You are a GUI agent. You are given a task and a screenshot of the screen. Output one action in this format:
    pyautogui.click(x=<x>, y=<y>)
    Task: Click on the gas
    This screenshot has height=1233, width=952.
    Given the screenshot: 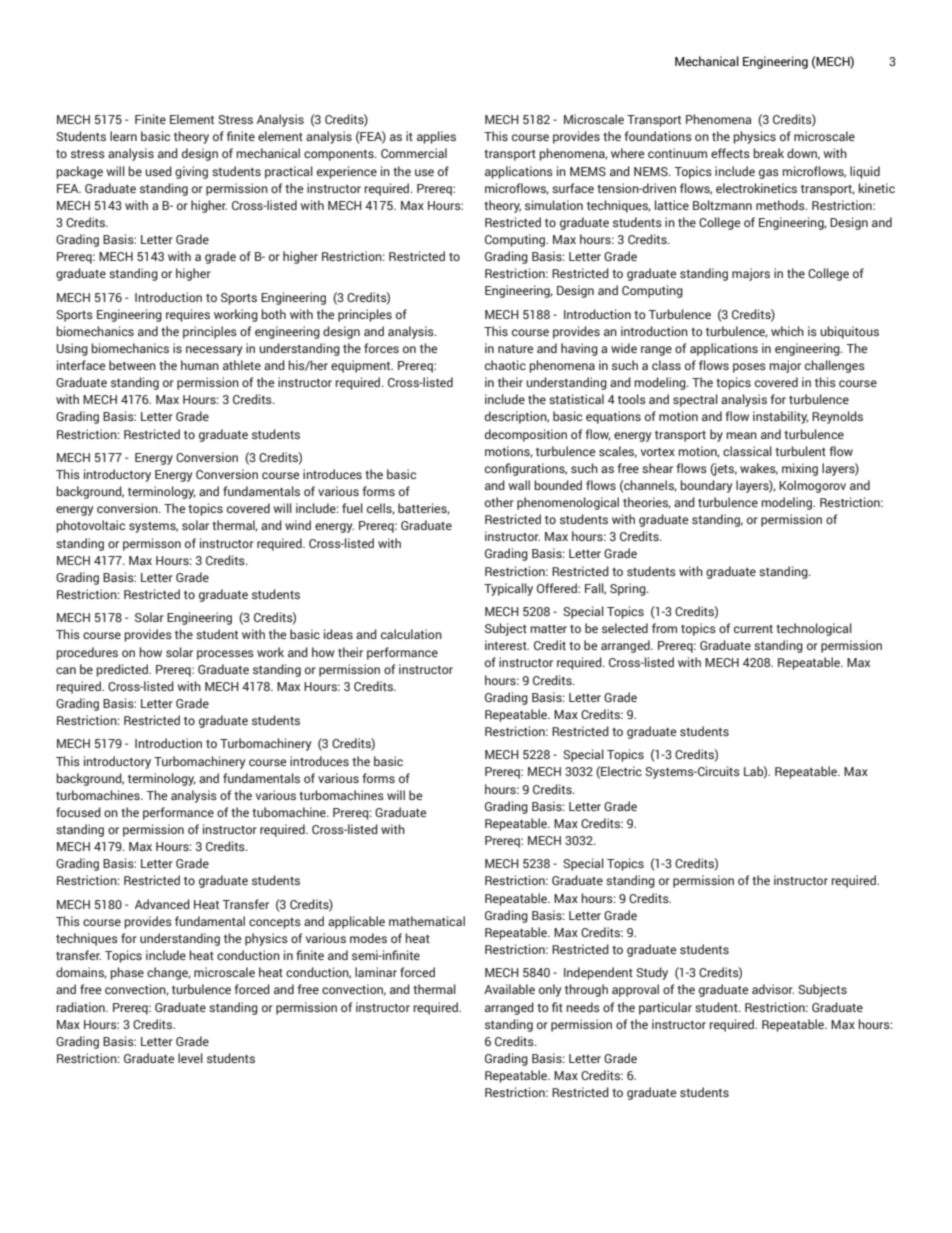 What is the action you would take?
    pyautogui.click(x=769, y=174)
